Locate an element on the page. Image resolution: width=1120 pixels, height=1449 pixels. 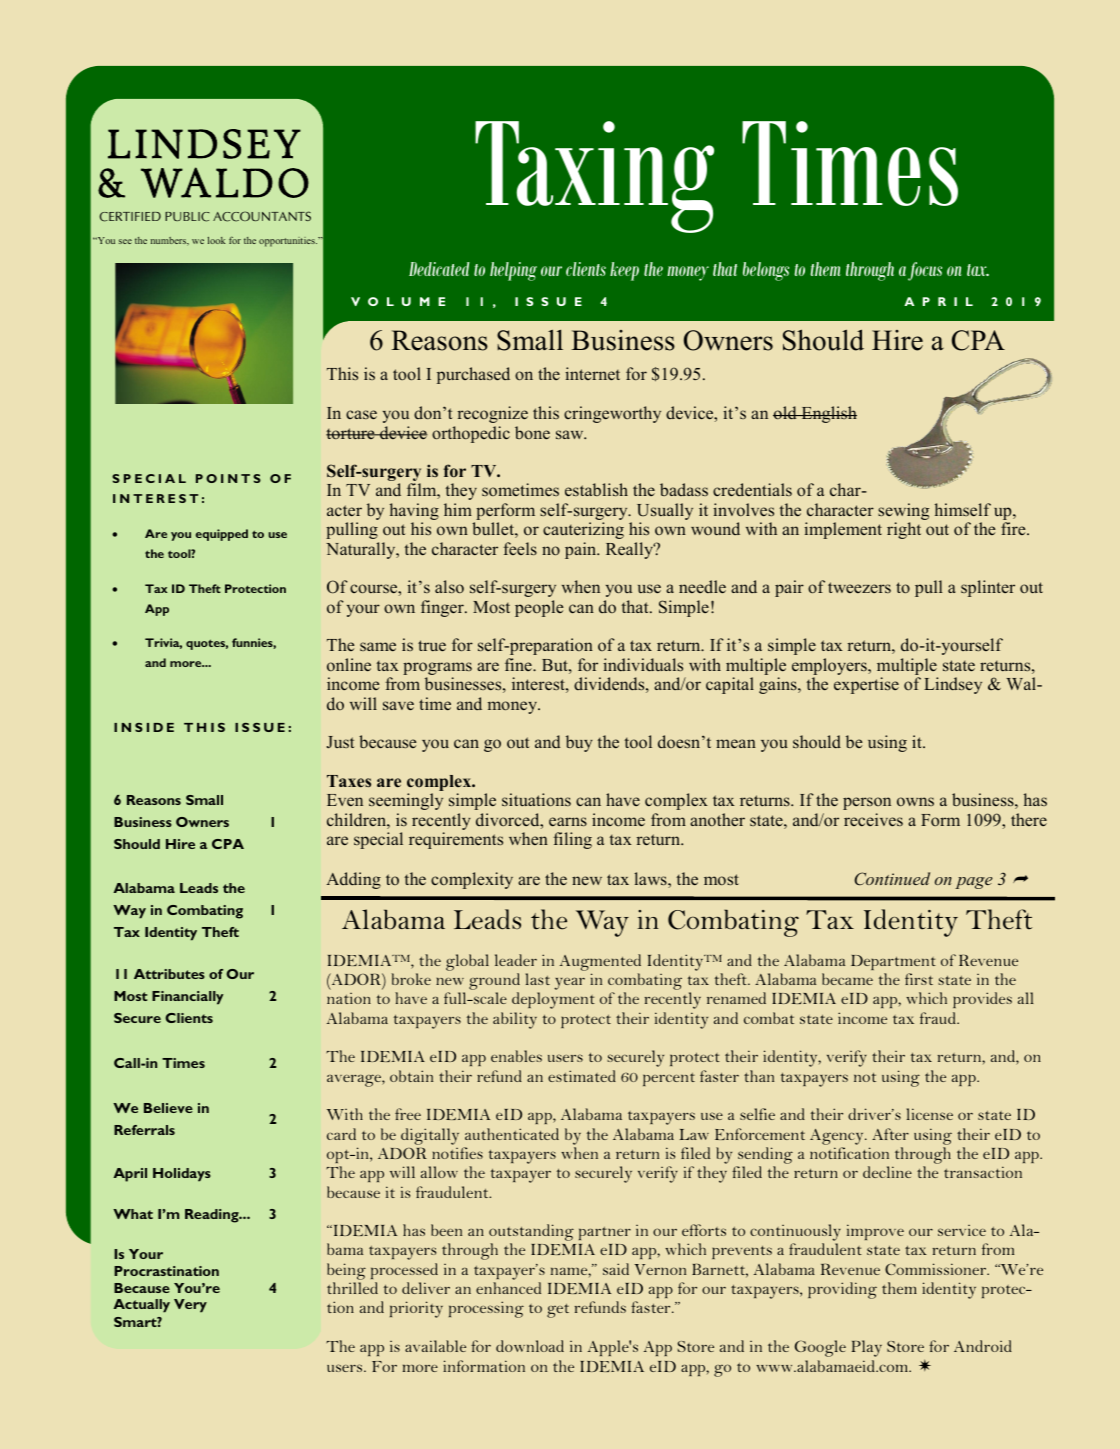
equipped is located at coordinates (222, 535).
